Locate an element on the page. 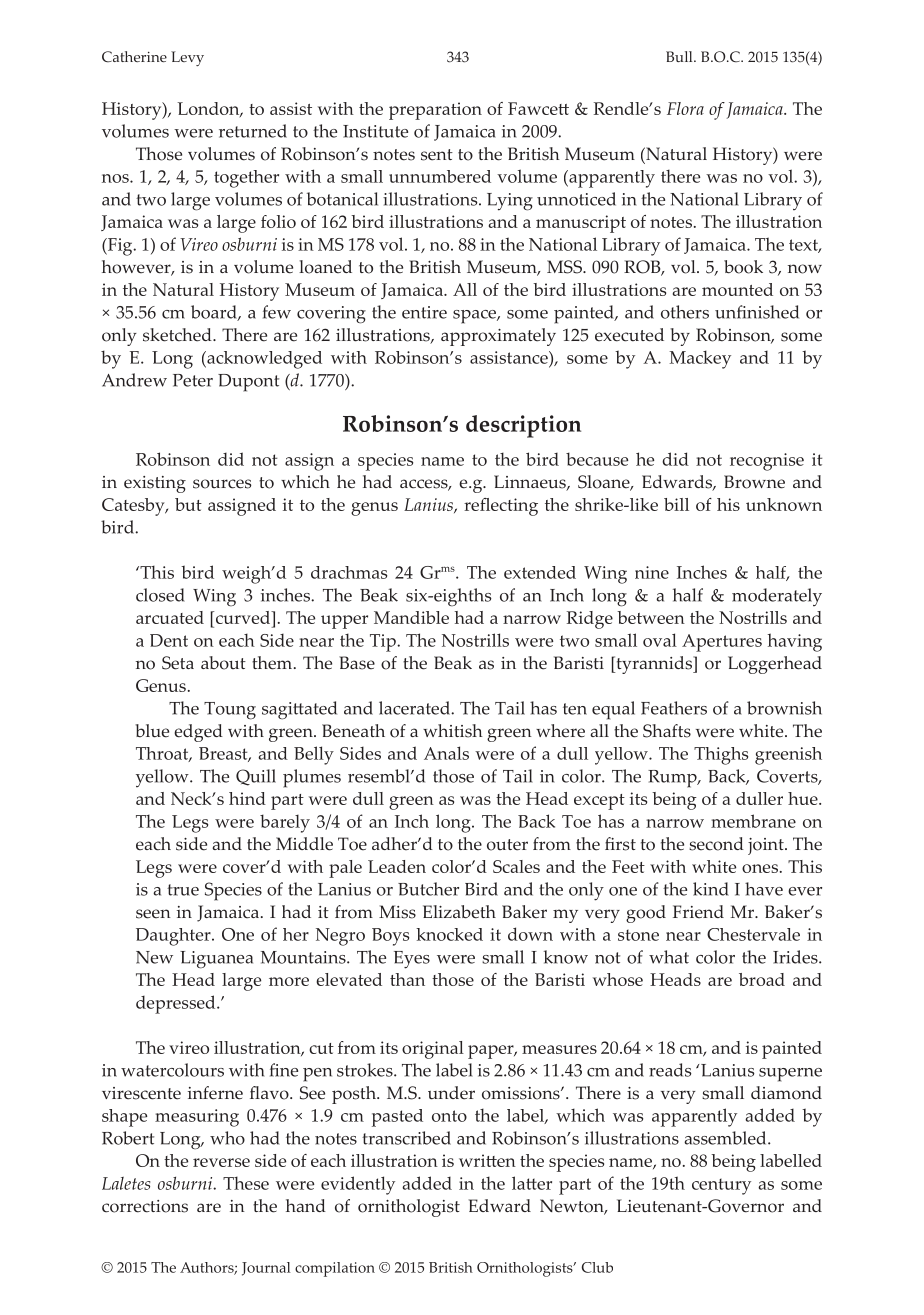  depressed is located at coordinates (177, 1004).
